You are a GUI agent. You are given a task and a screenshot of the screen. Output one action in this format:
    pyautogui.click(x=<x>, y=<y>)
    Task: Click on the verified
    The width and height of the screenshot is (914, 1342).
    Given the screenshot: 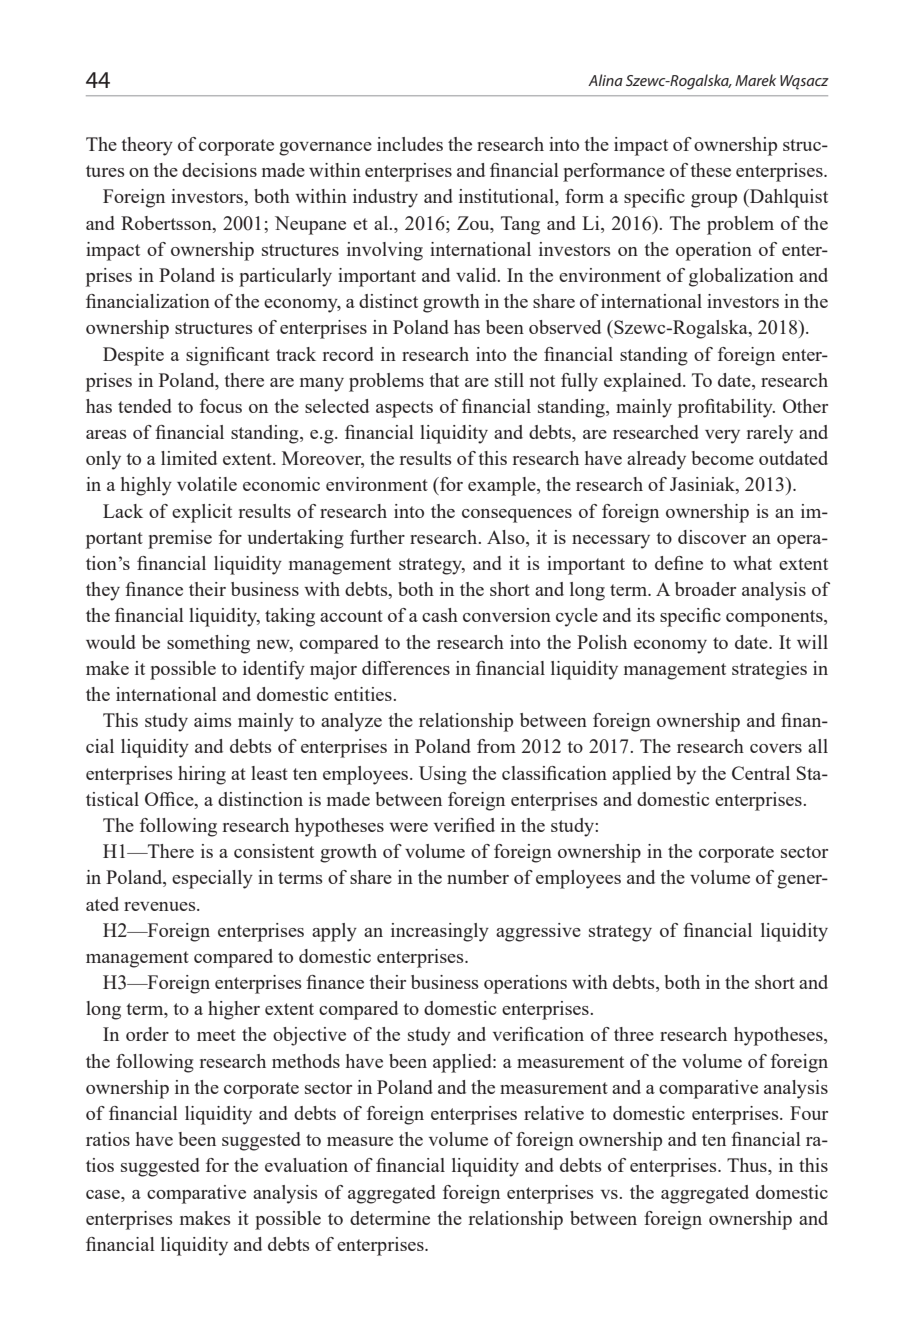 What is the action you would take?
    pyautogui.click(x=464, y=825)
